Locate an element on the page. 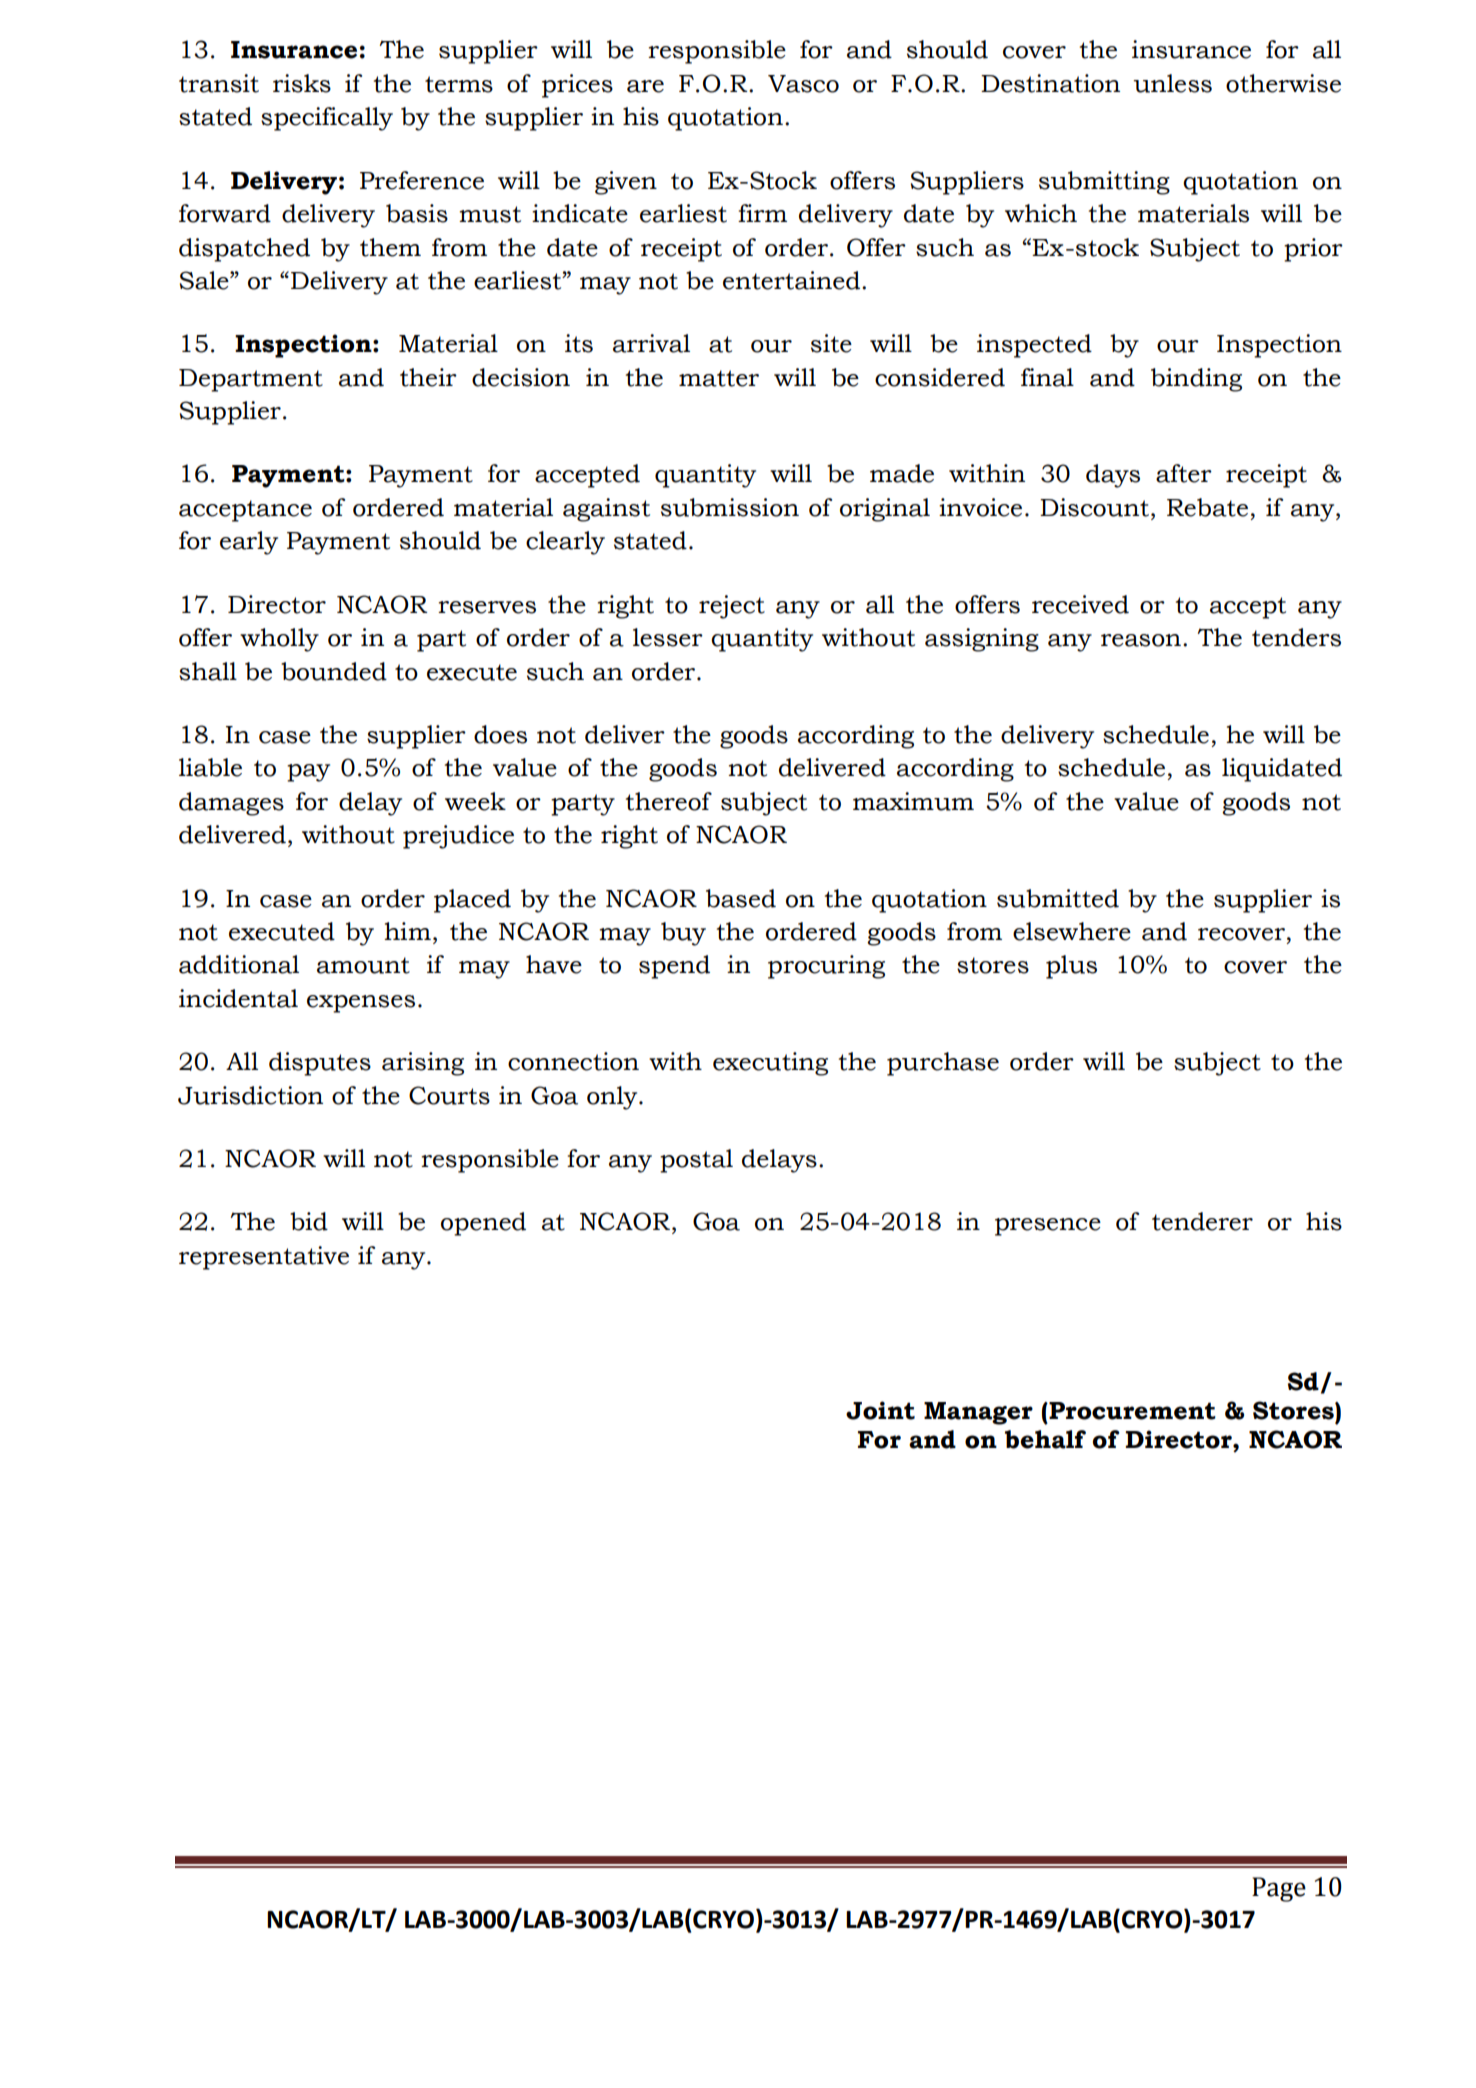 The image size is (1476, 2088). wholly is located at coordinates (279, 640).
